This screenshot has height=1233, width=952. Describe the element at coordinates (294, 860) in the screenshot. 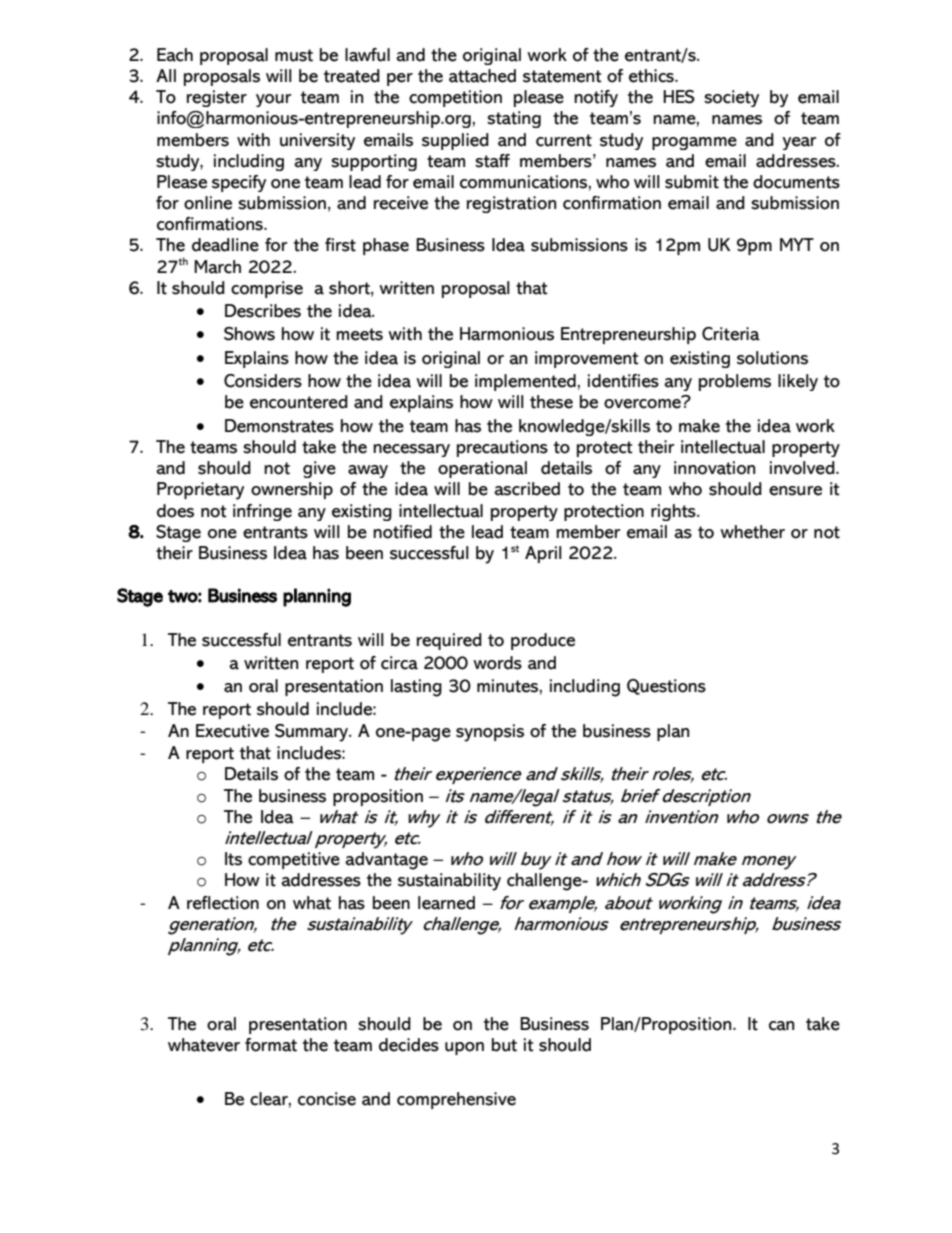

I see `competitive` at that location.
